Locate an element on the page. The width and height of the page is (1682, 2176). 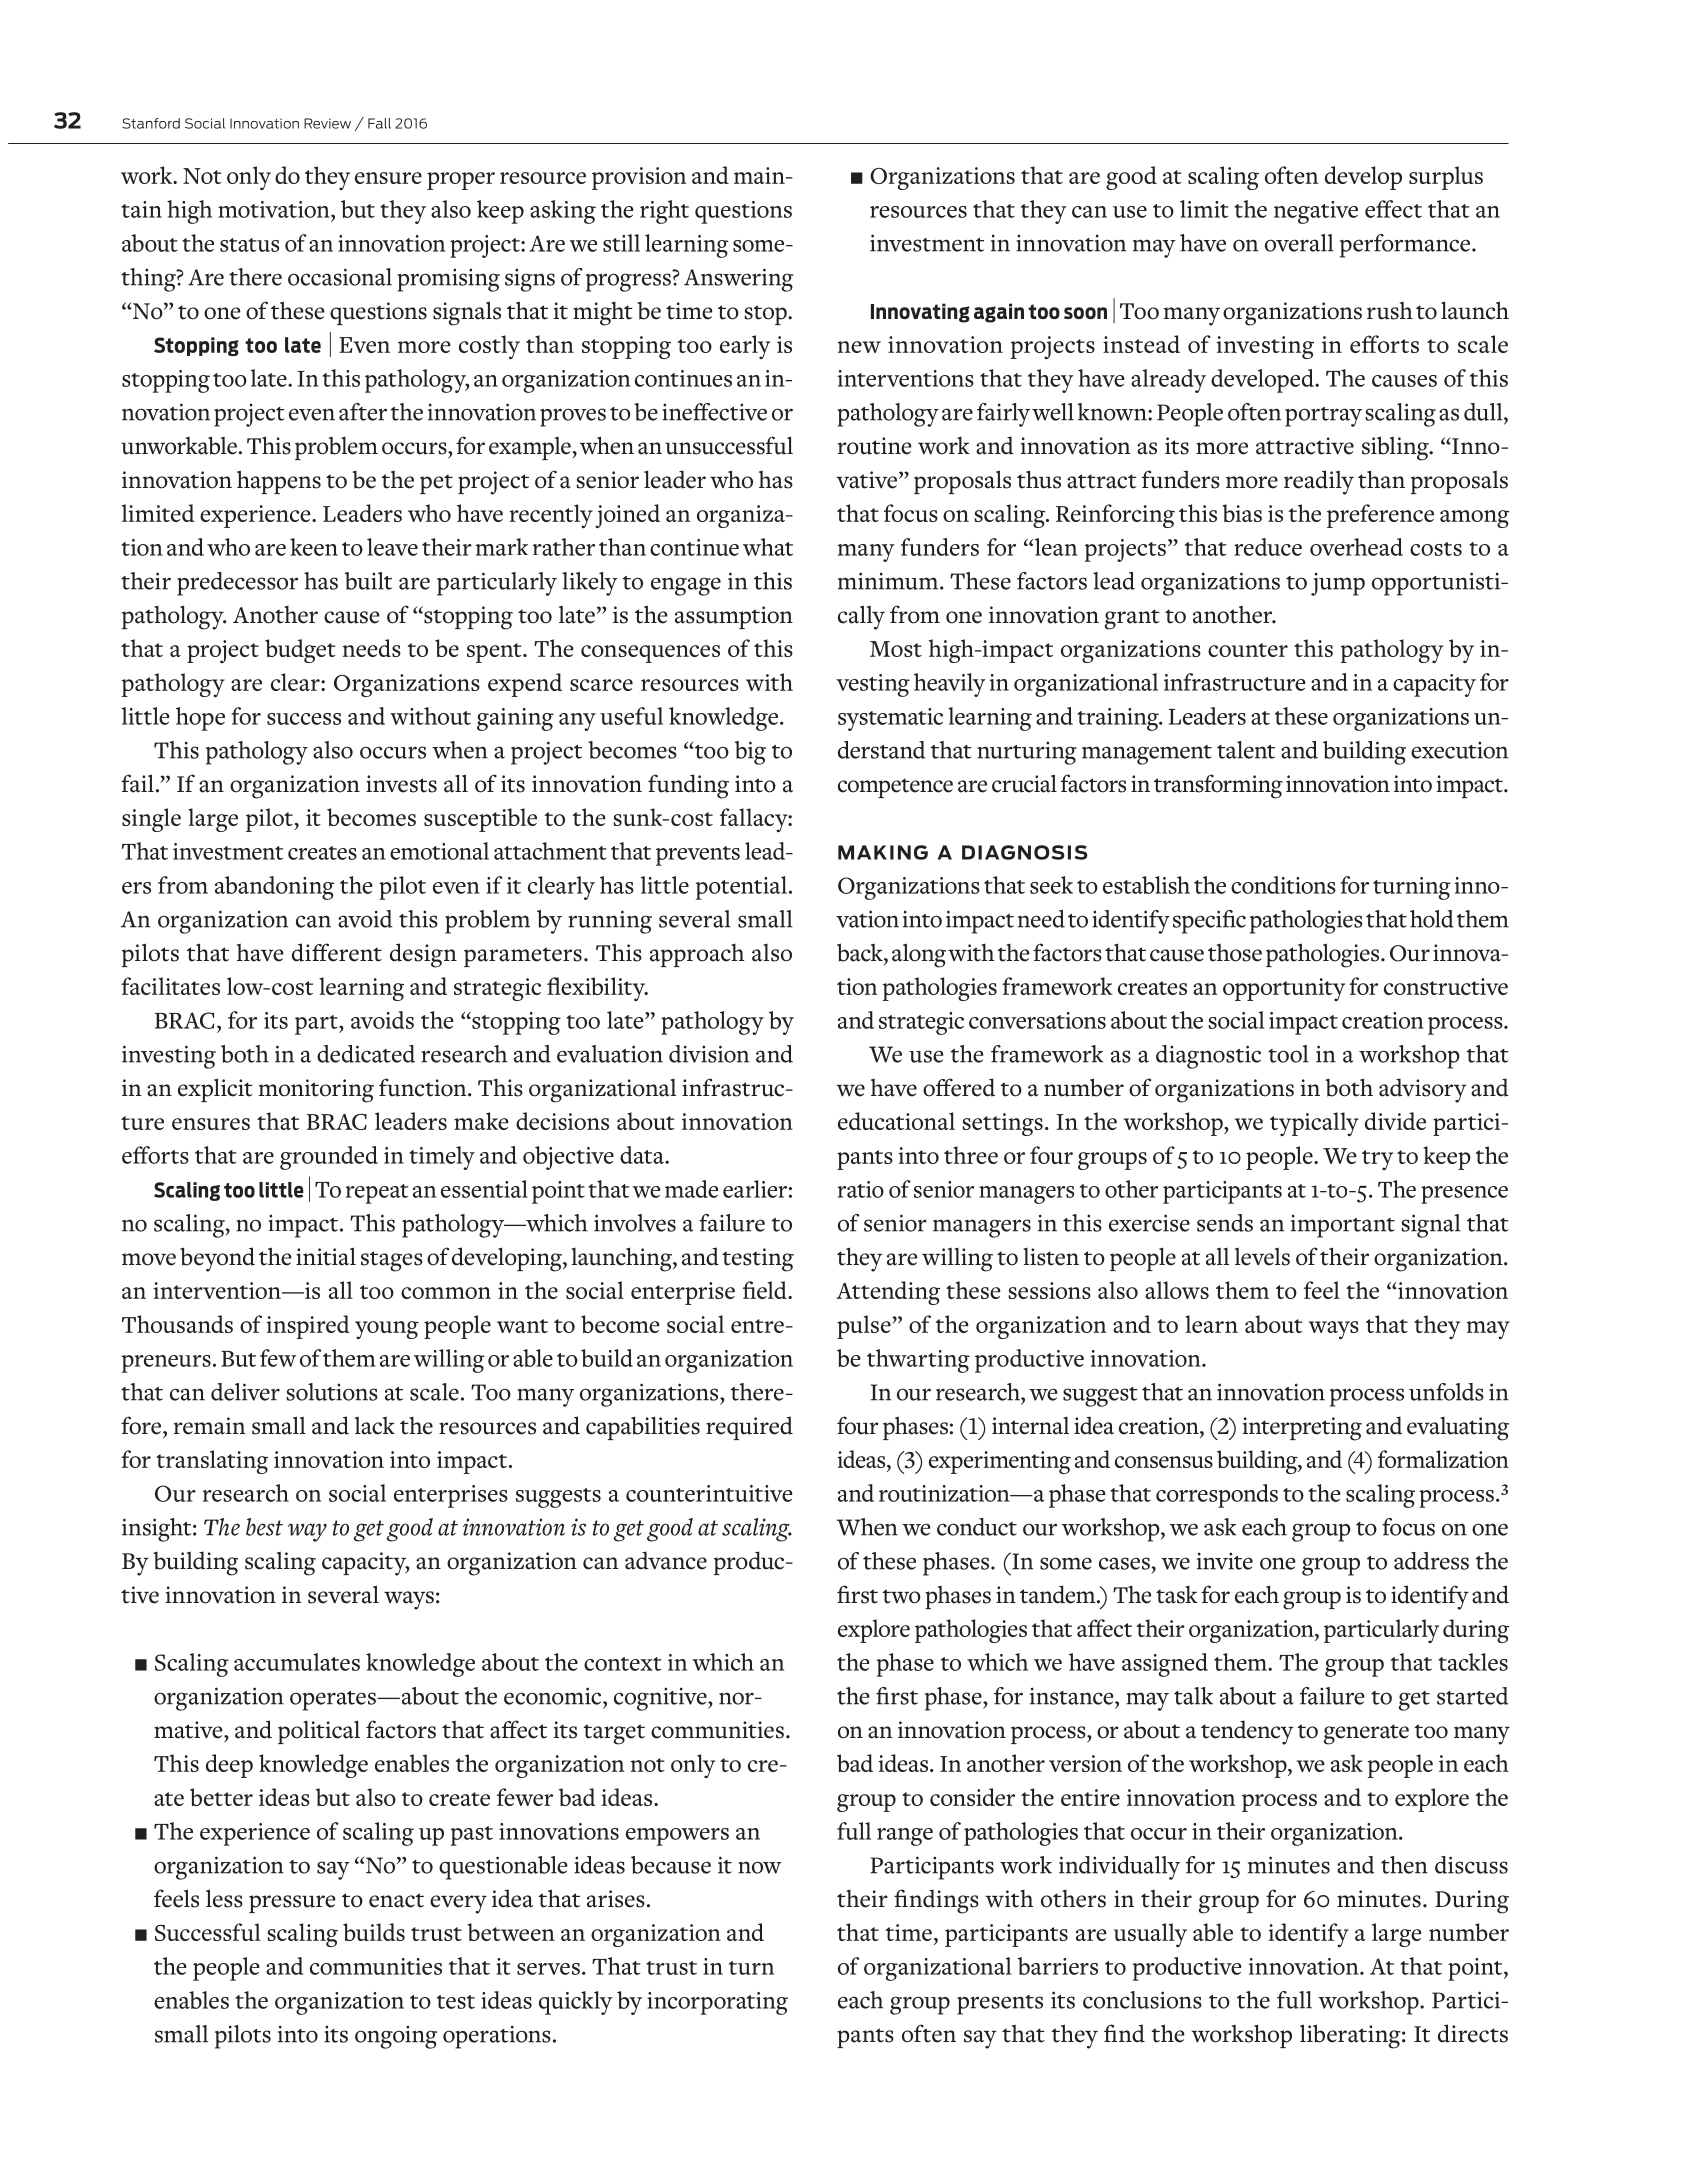
unfolds is located at coordinates (1446, 1392).
